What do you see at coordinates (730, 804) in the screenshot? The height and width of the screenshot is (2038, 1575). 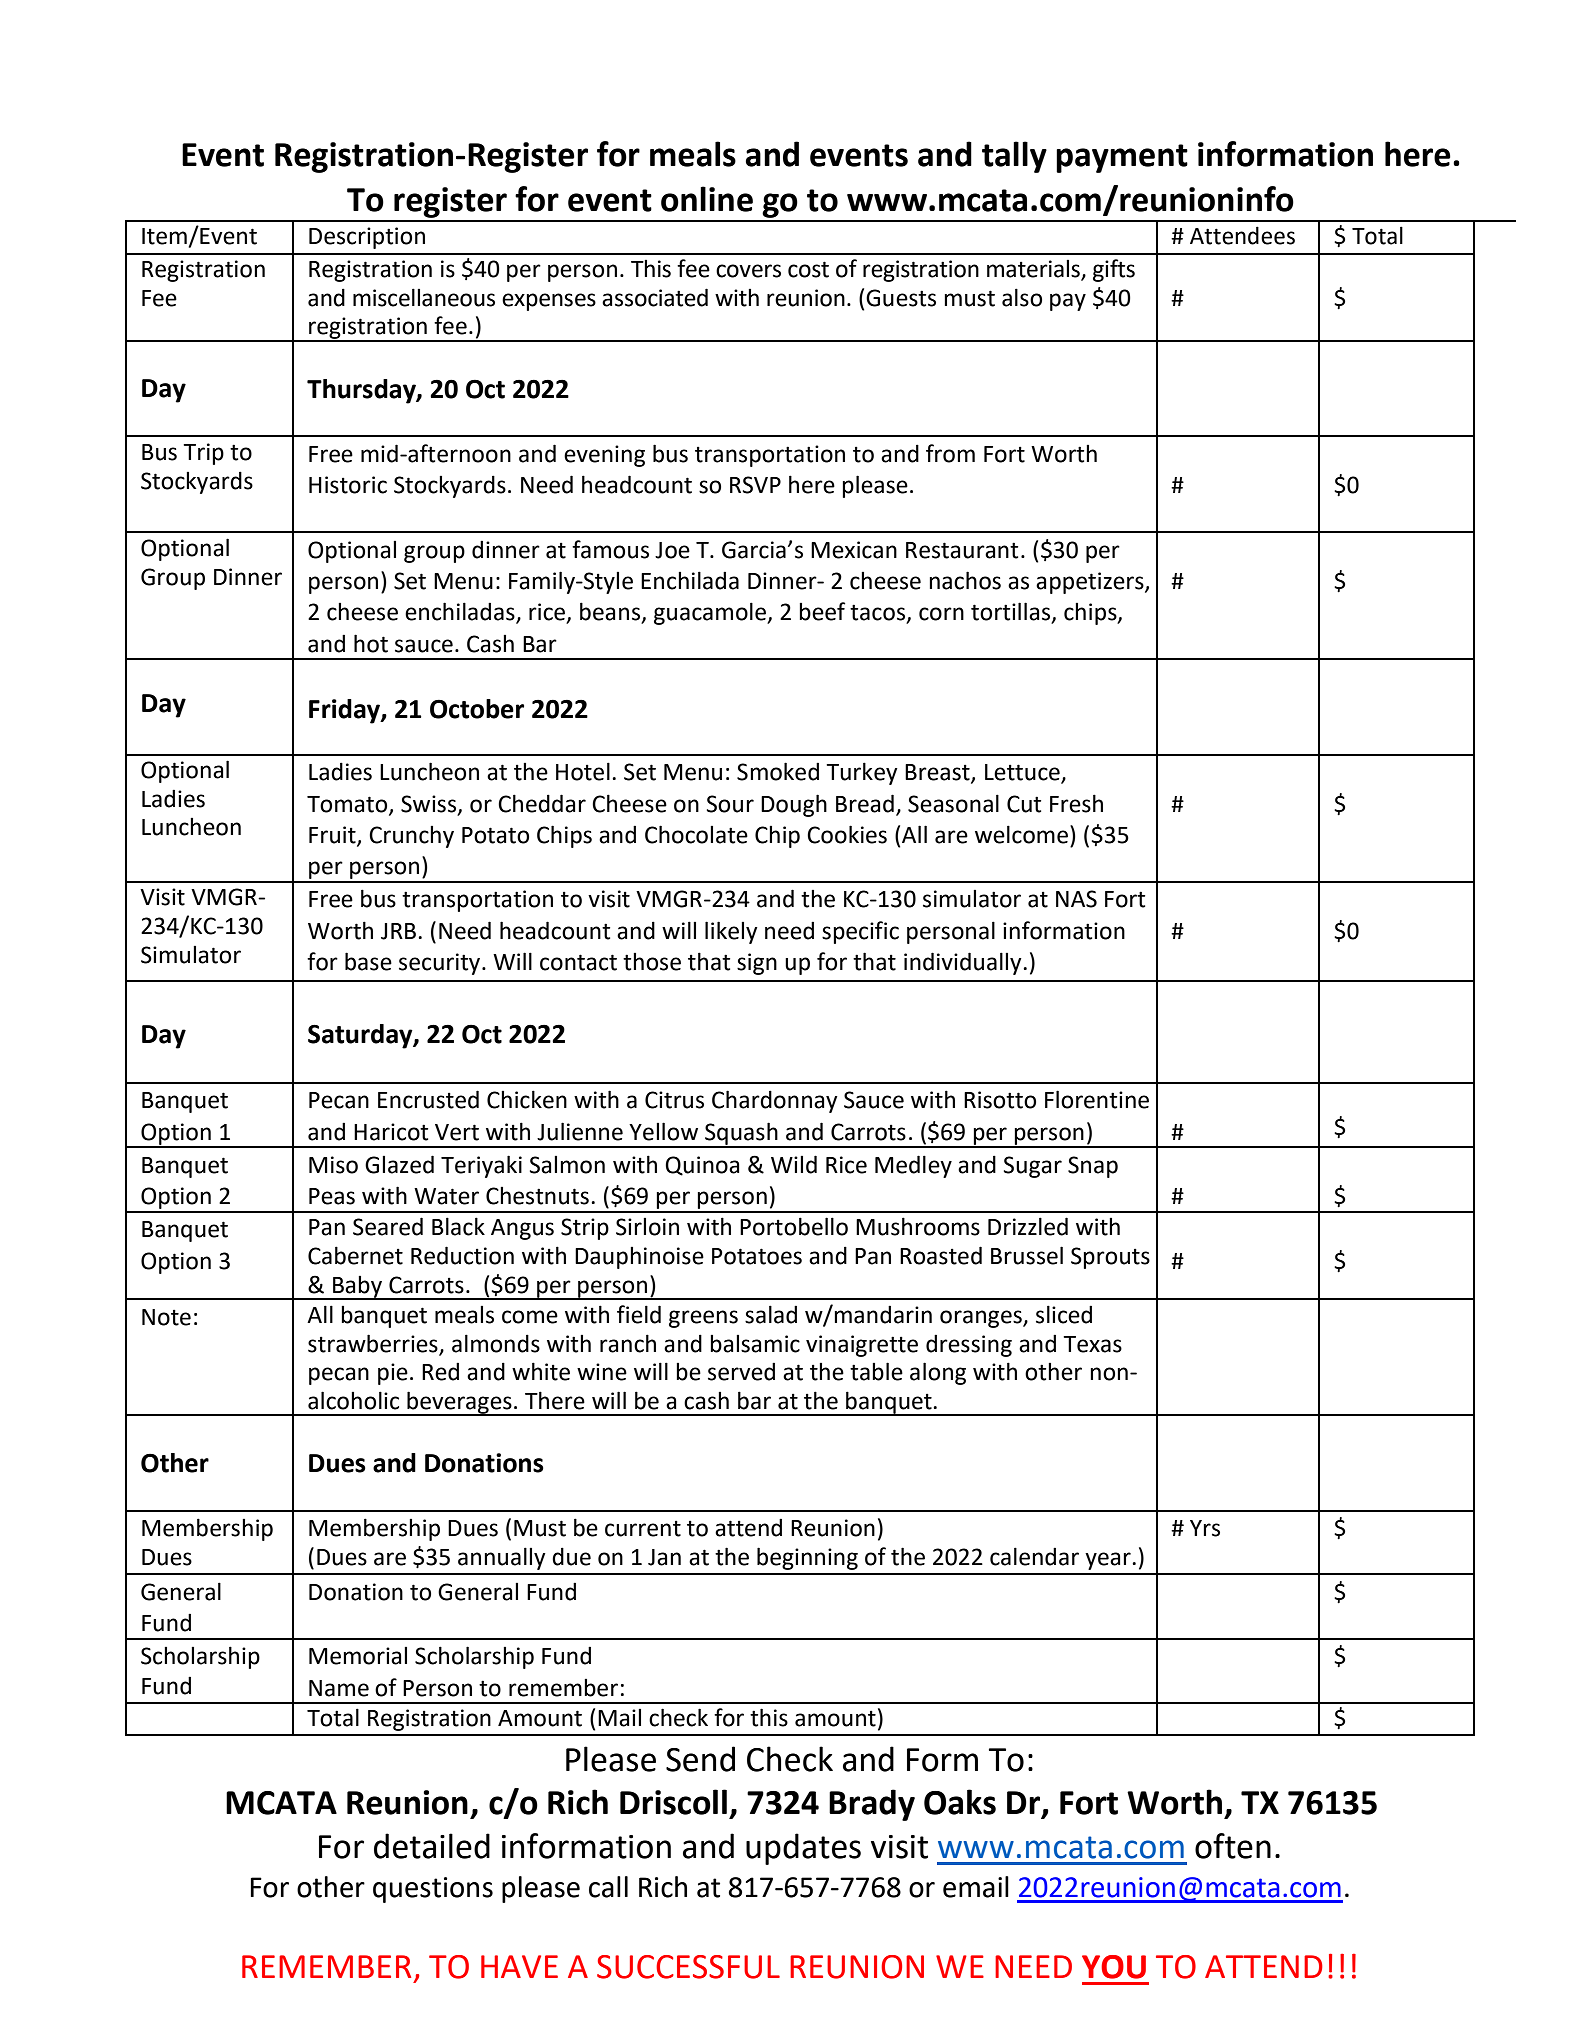 I see `Sour` at bounding box center [730, 804].
